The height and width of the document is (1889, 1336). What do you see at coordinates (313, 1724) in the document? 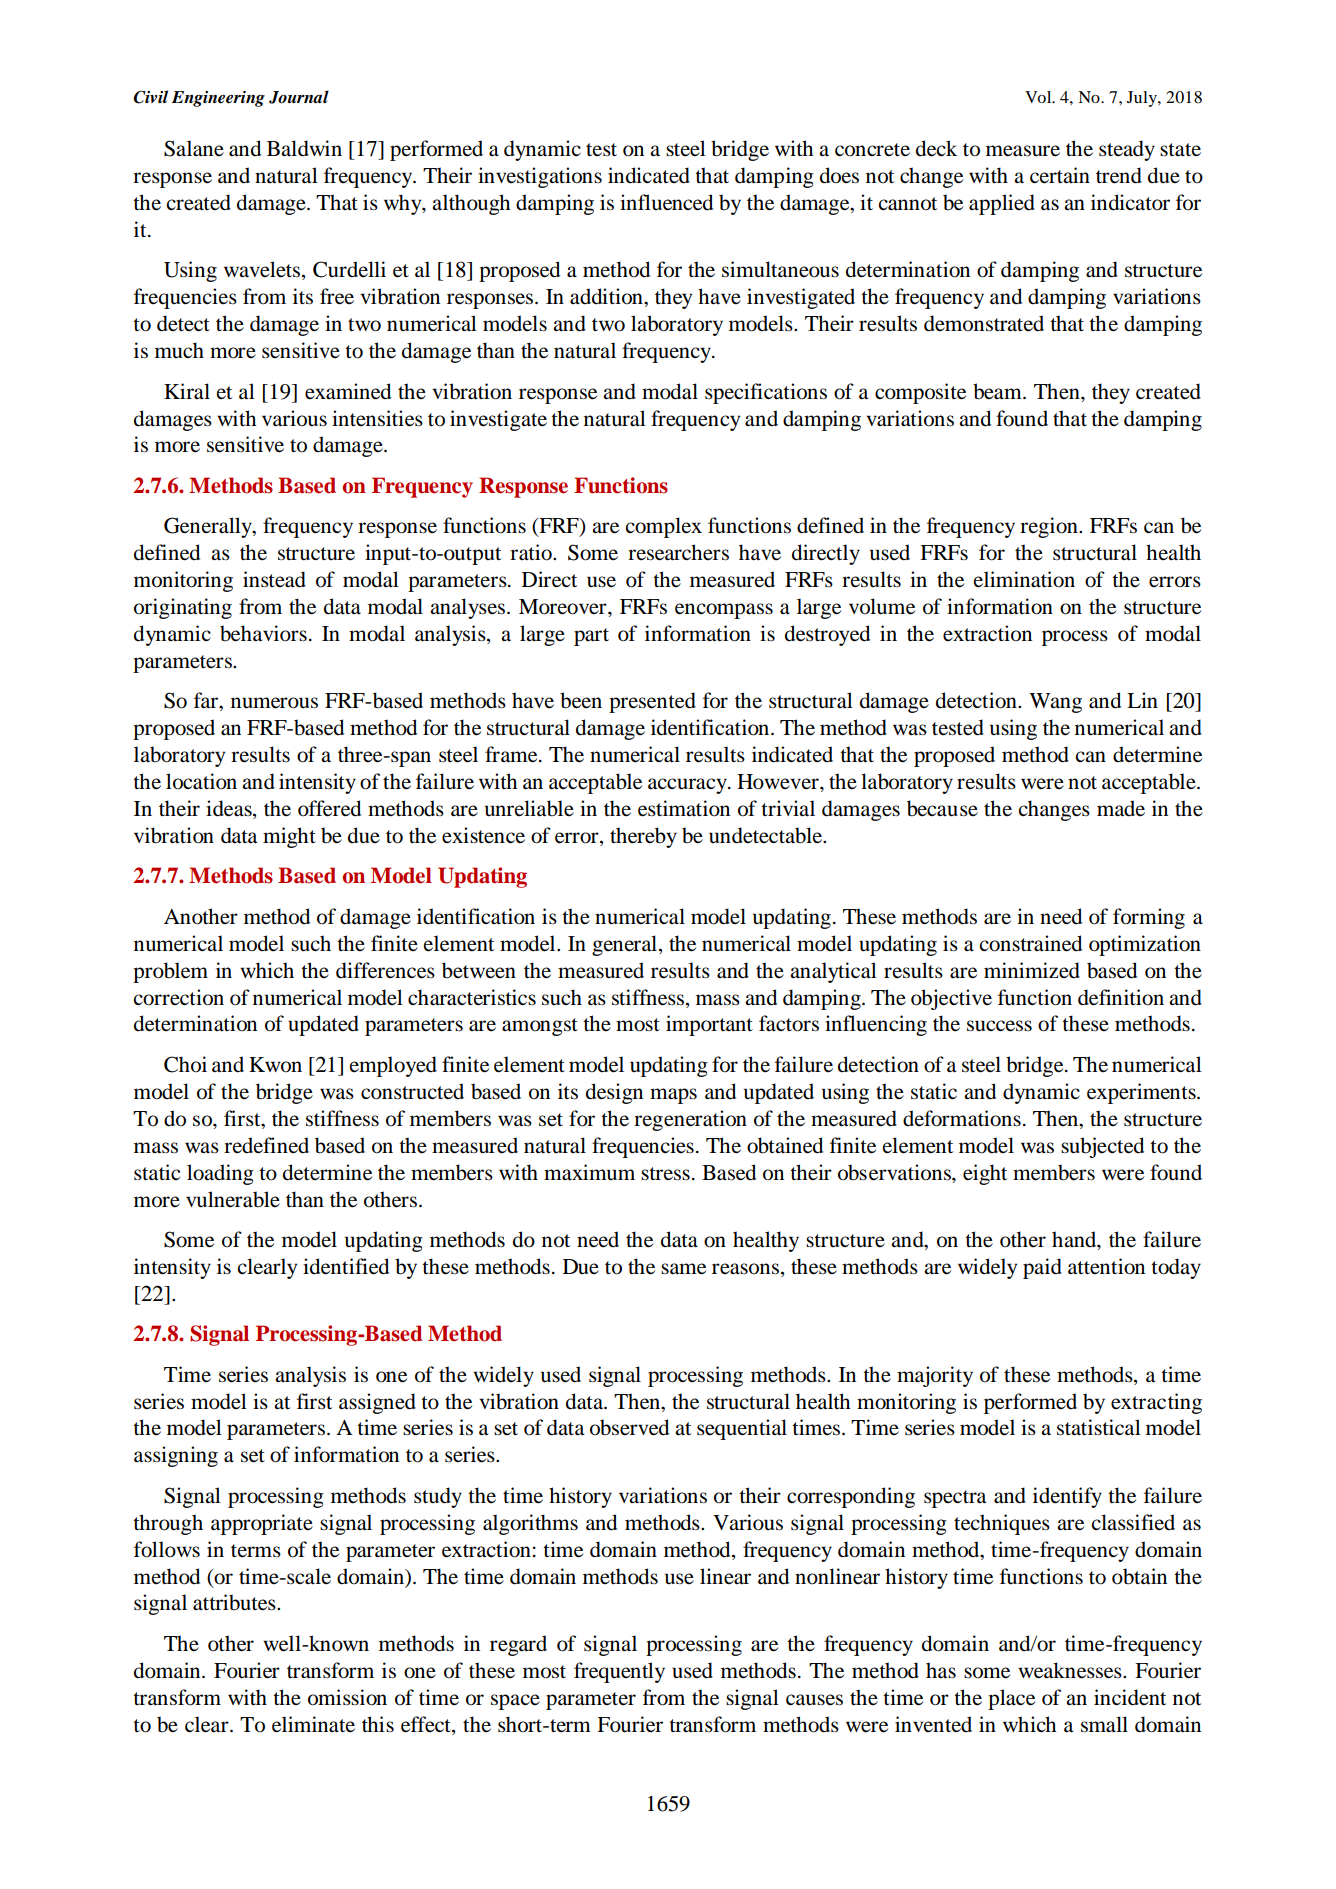
I see `eliminate` at bounding box center [313, 1724].
